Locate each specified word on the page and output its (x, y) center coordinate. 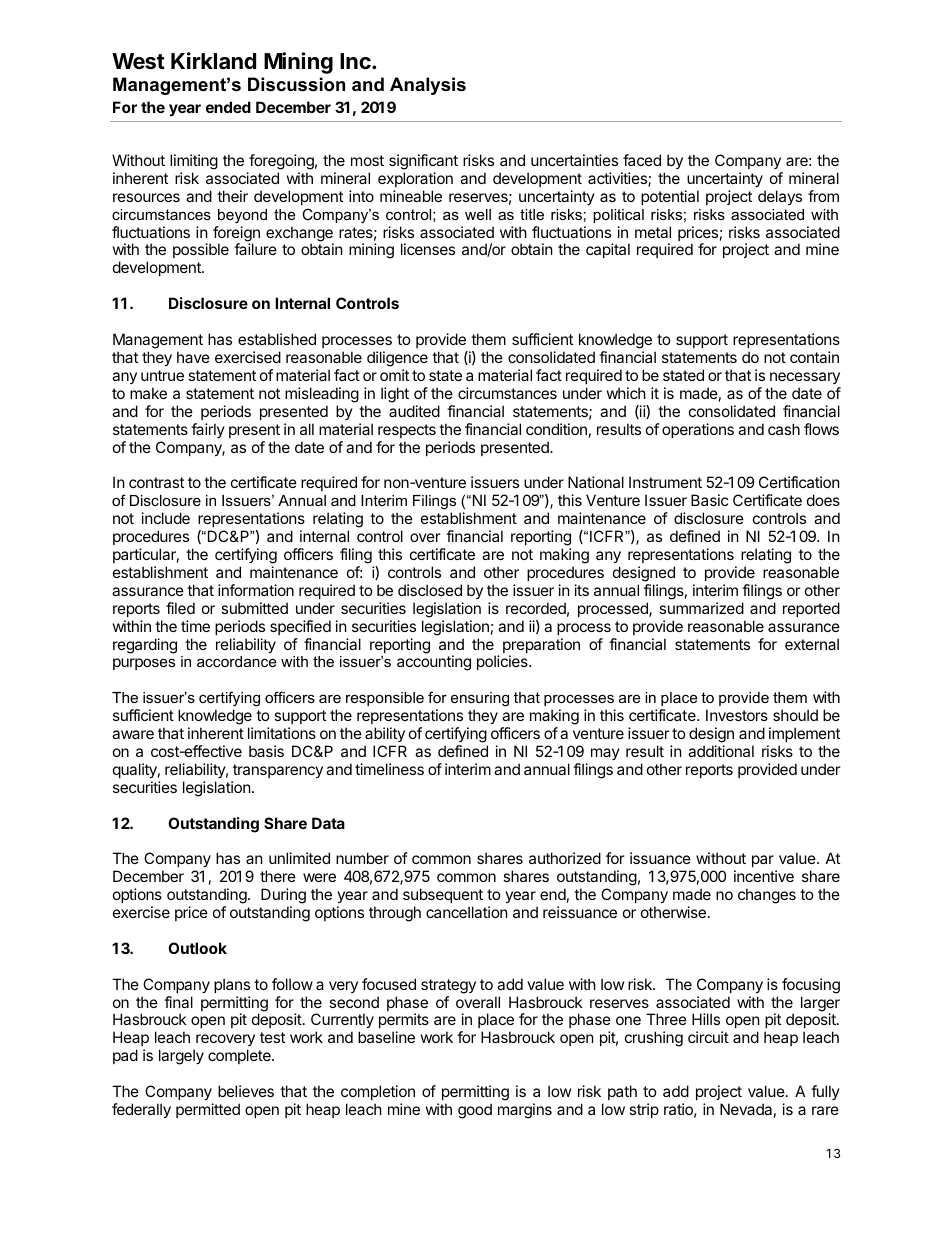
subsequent (443, 895)
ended (228, 107)
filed (180, 608)
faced (642, 160)
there (278, 876)
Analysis (428, 86)
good (475, 1111)
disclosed (430, 590)
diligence (397, 359)
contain (814, 357)
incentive (764, 876)
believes (246, 1091)
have (193, 357)
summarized (701, 608)
